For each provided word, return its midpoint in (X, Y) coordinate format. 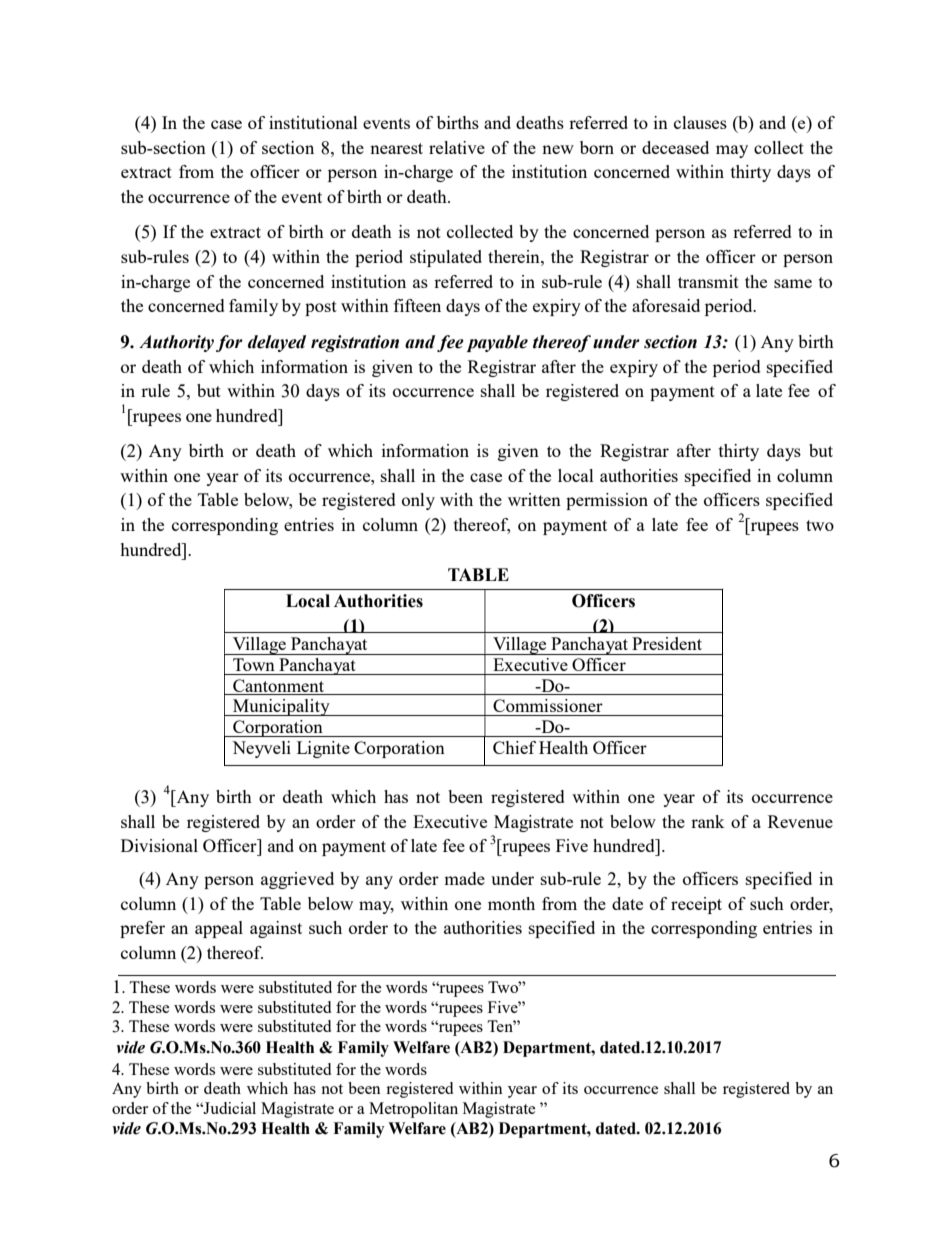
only (418, 501)
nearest (396, 148)
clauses (700, 122)
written (534, 499)
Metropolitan (413, 1110)
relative (457, 147)
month (511, 903)
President (667, 643)
